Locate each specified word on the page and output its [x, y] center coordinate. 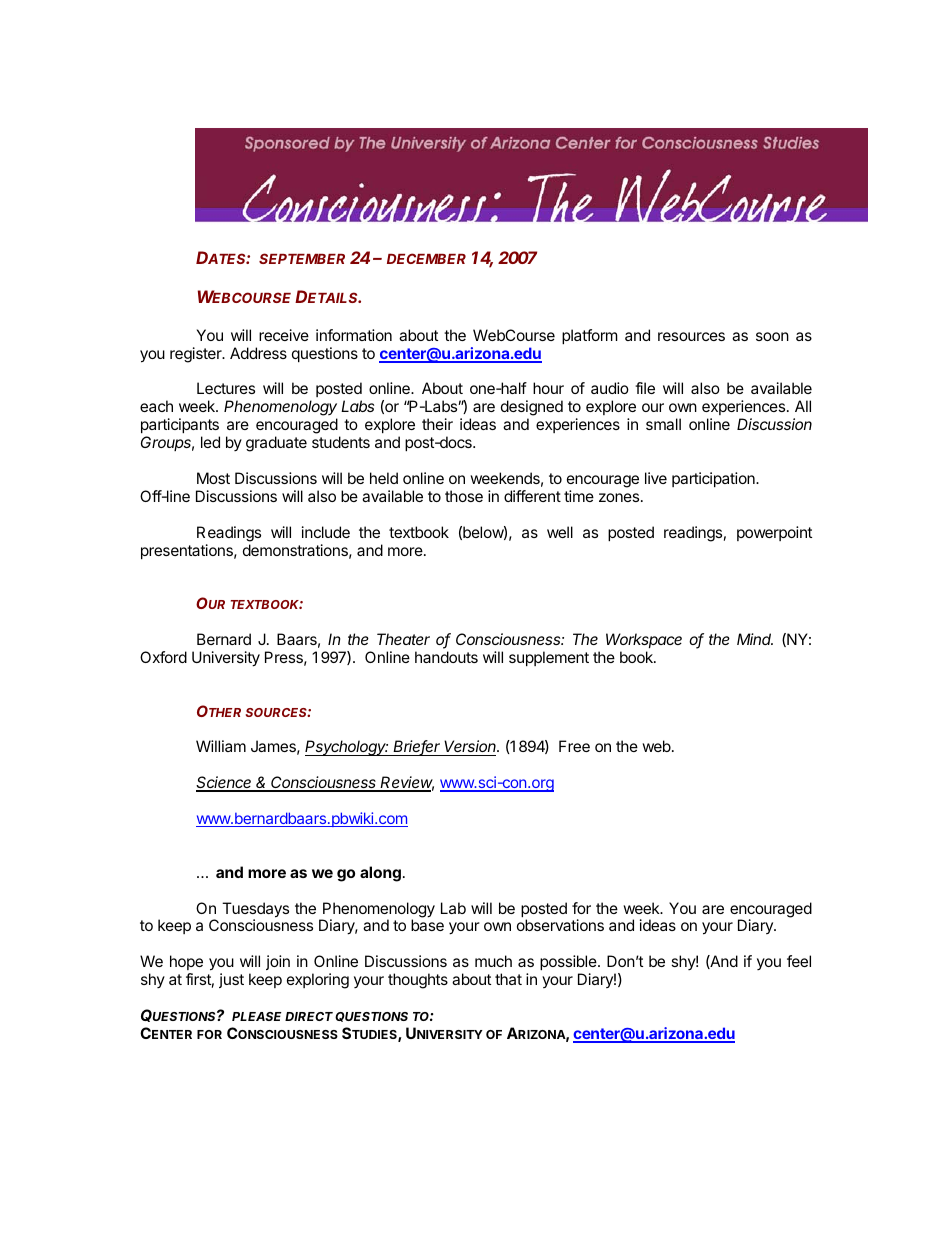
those [464, 496]
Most [213, 478]
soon [772, 336]
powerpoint [774, 533]
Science [225, 783]
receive [284, 335]
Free [574, 746]
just [231, 980]
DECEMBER [426, 258]
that [508, 979]
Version [471, 748]
